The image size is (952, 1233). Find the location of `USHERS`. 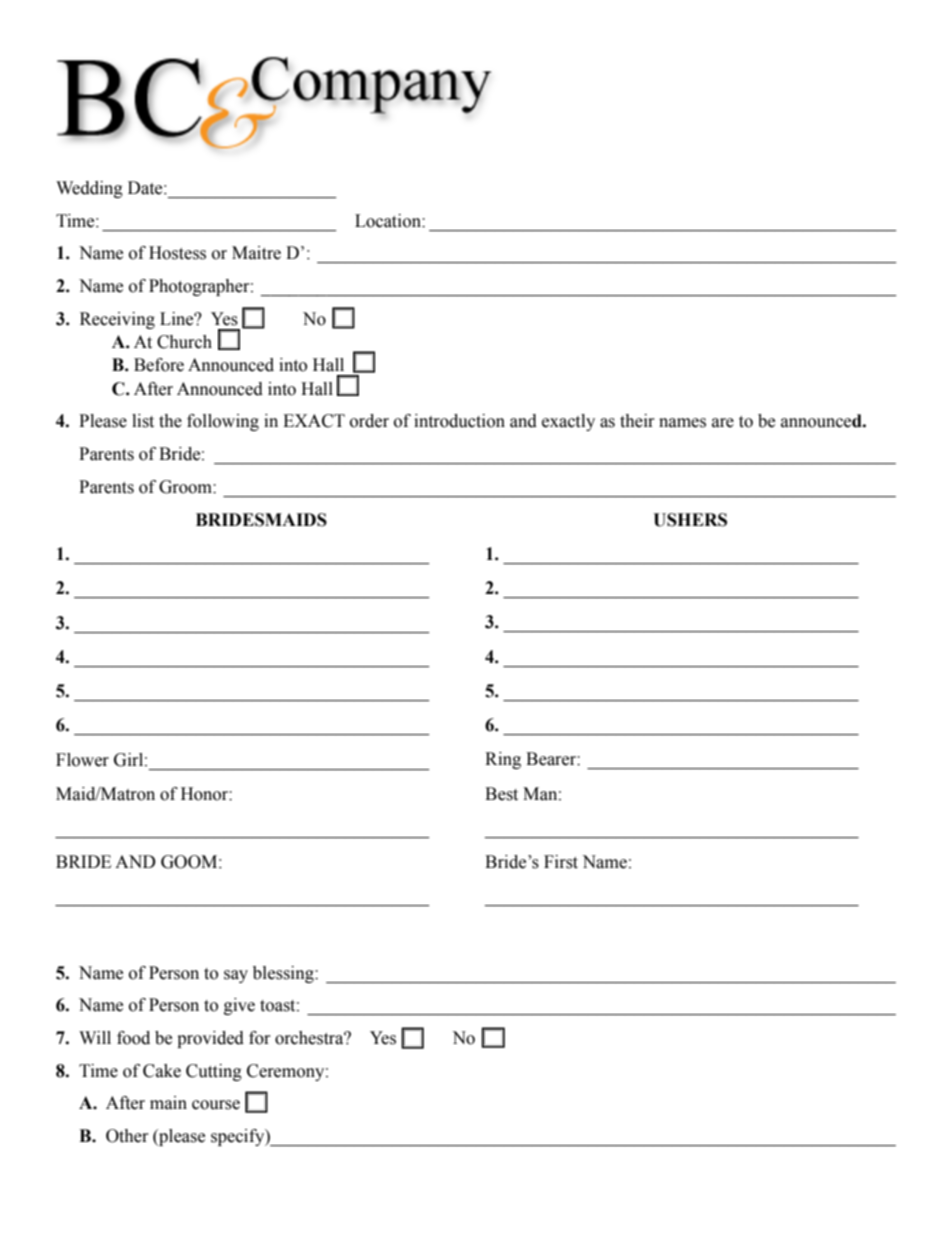

USHERS is located at coordinates (690, 520).
